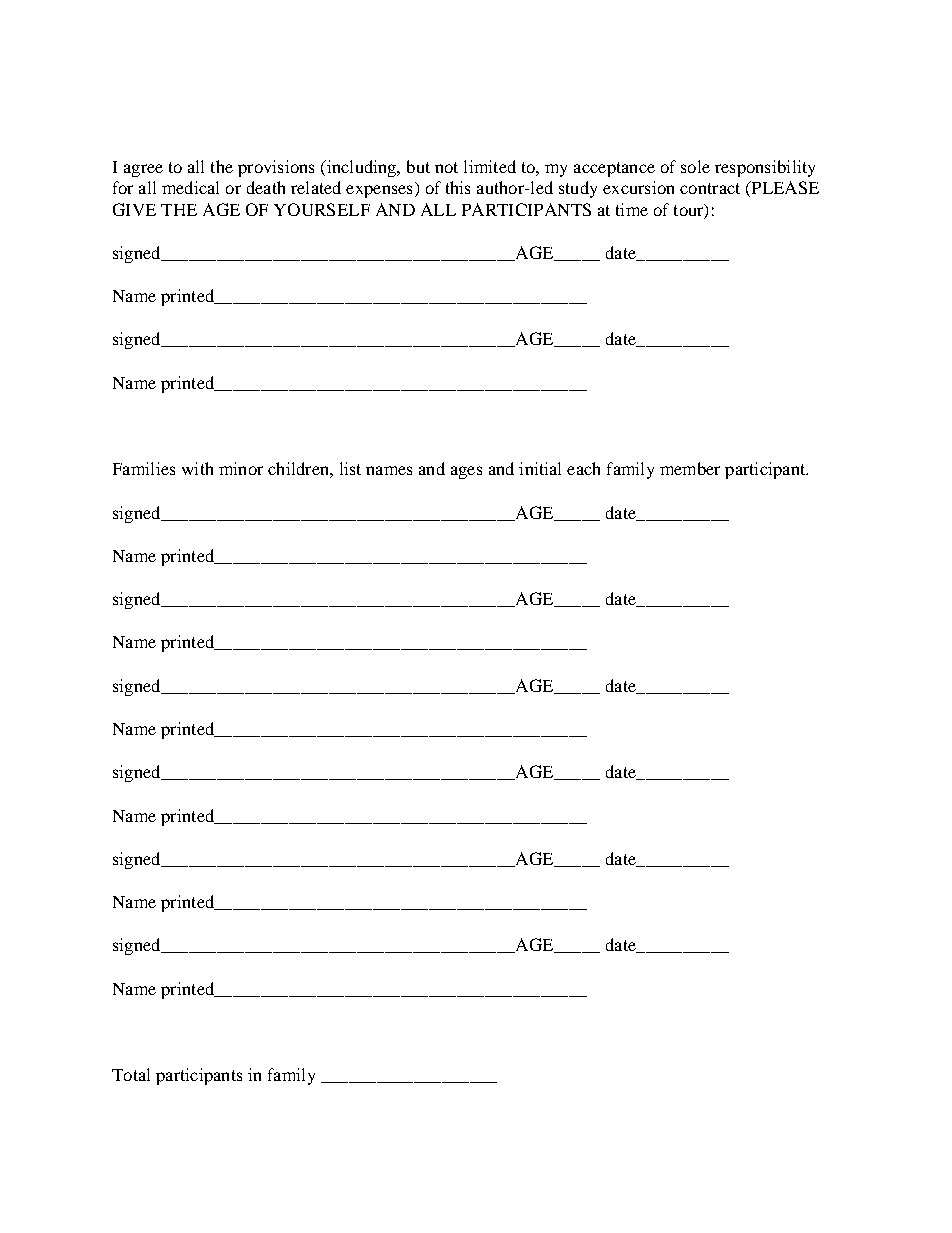 The image size is (952, 1233). I want to click on each, so click(583, 468).
